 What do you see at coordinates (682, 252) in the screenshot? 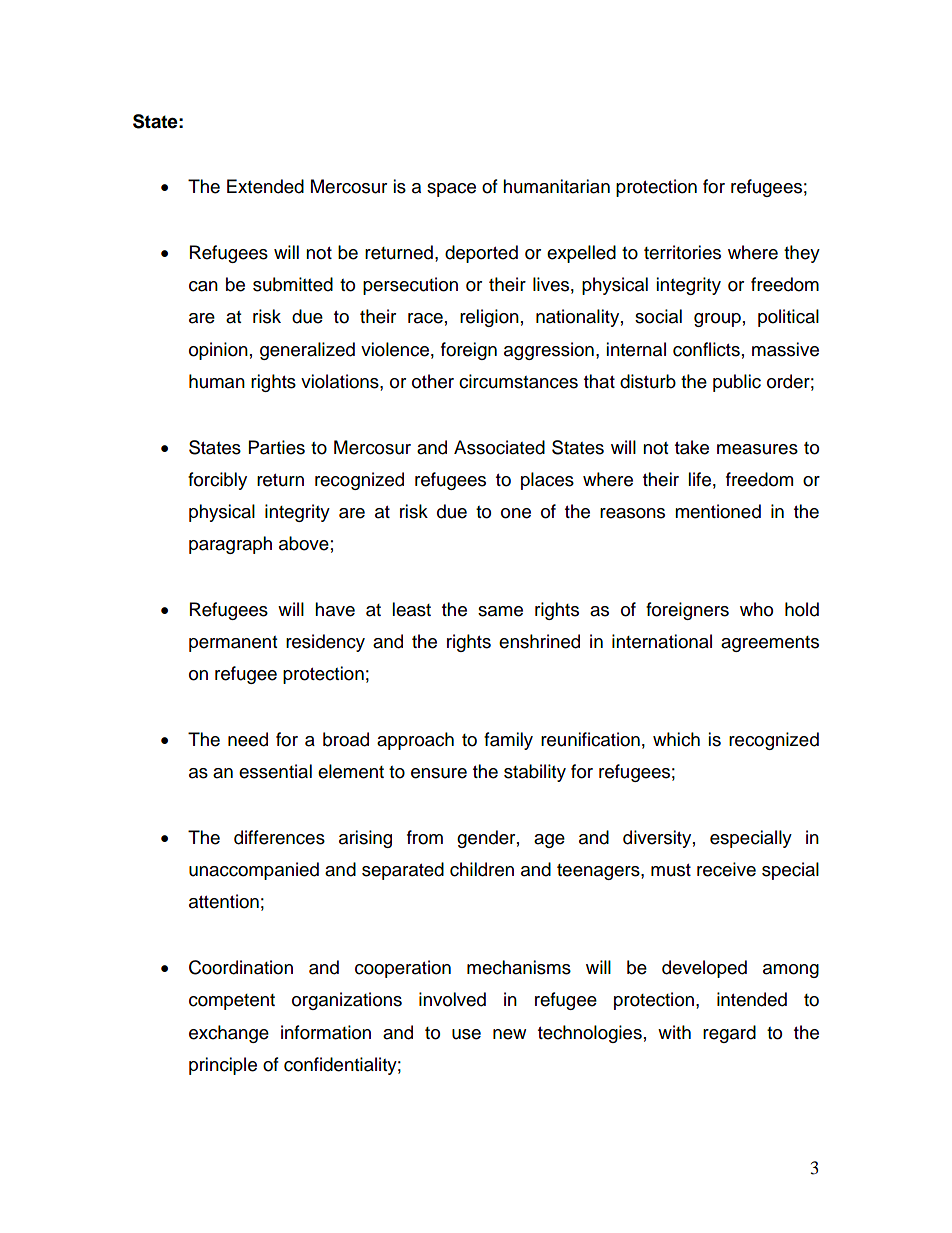
I see `territories` at bounding box center [682, 252].
